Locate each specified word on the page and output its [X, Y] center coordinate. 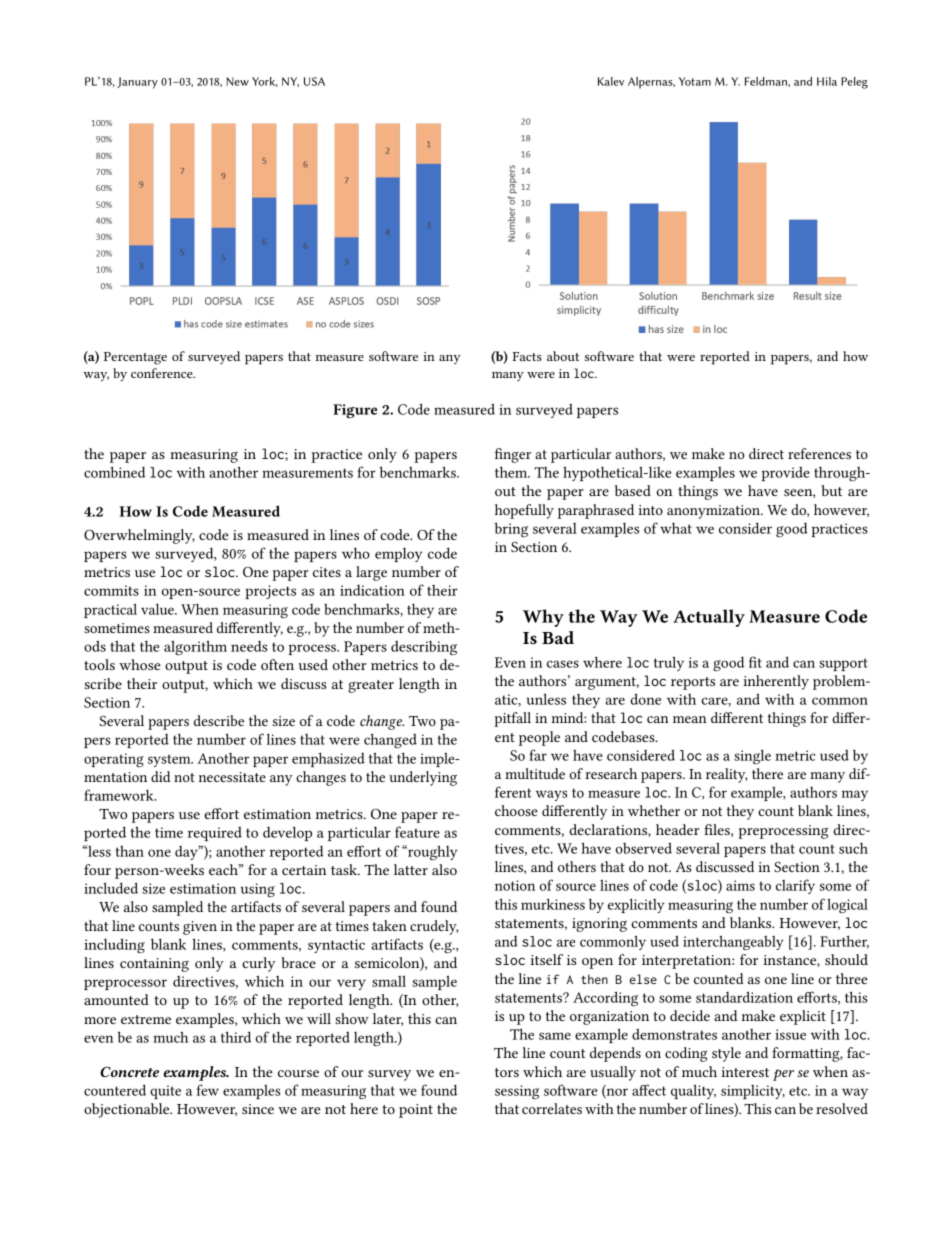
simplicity [753, 1092]
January [137, 83]
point [416, 1111]
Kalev [611, 81]
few [208, 1090]
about [563, 356]
